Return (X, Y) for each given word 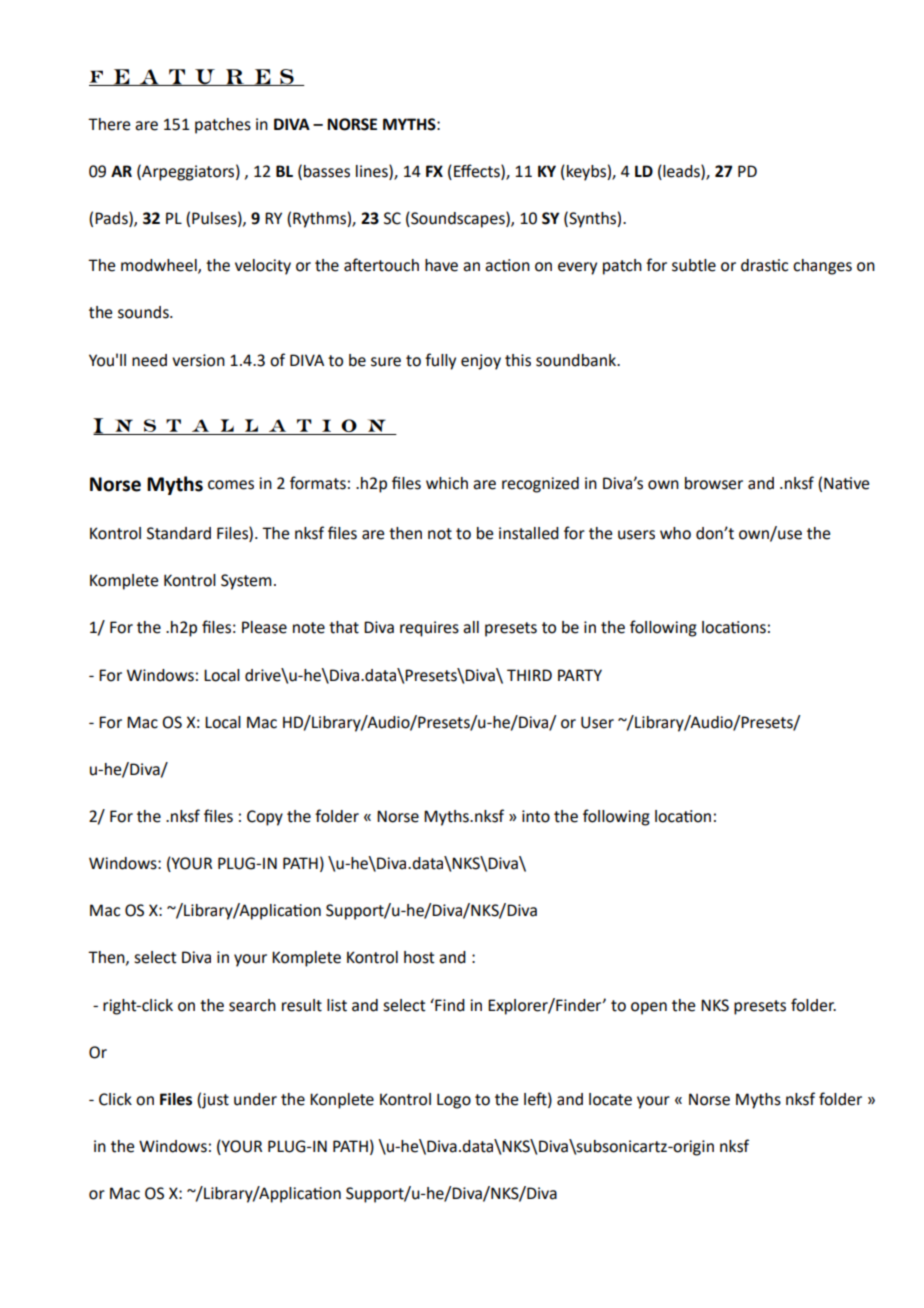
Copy (265, 818)
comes (231, 485)
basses (327, 171)
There (109, 124)
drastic (764, 265)
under (255, 1099)
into (536, 816)
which (447, 483)
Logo (454, 1101)
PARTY (580, 675)
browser (714, 483)
